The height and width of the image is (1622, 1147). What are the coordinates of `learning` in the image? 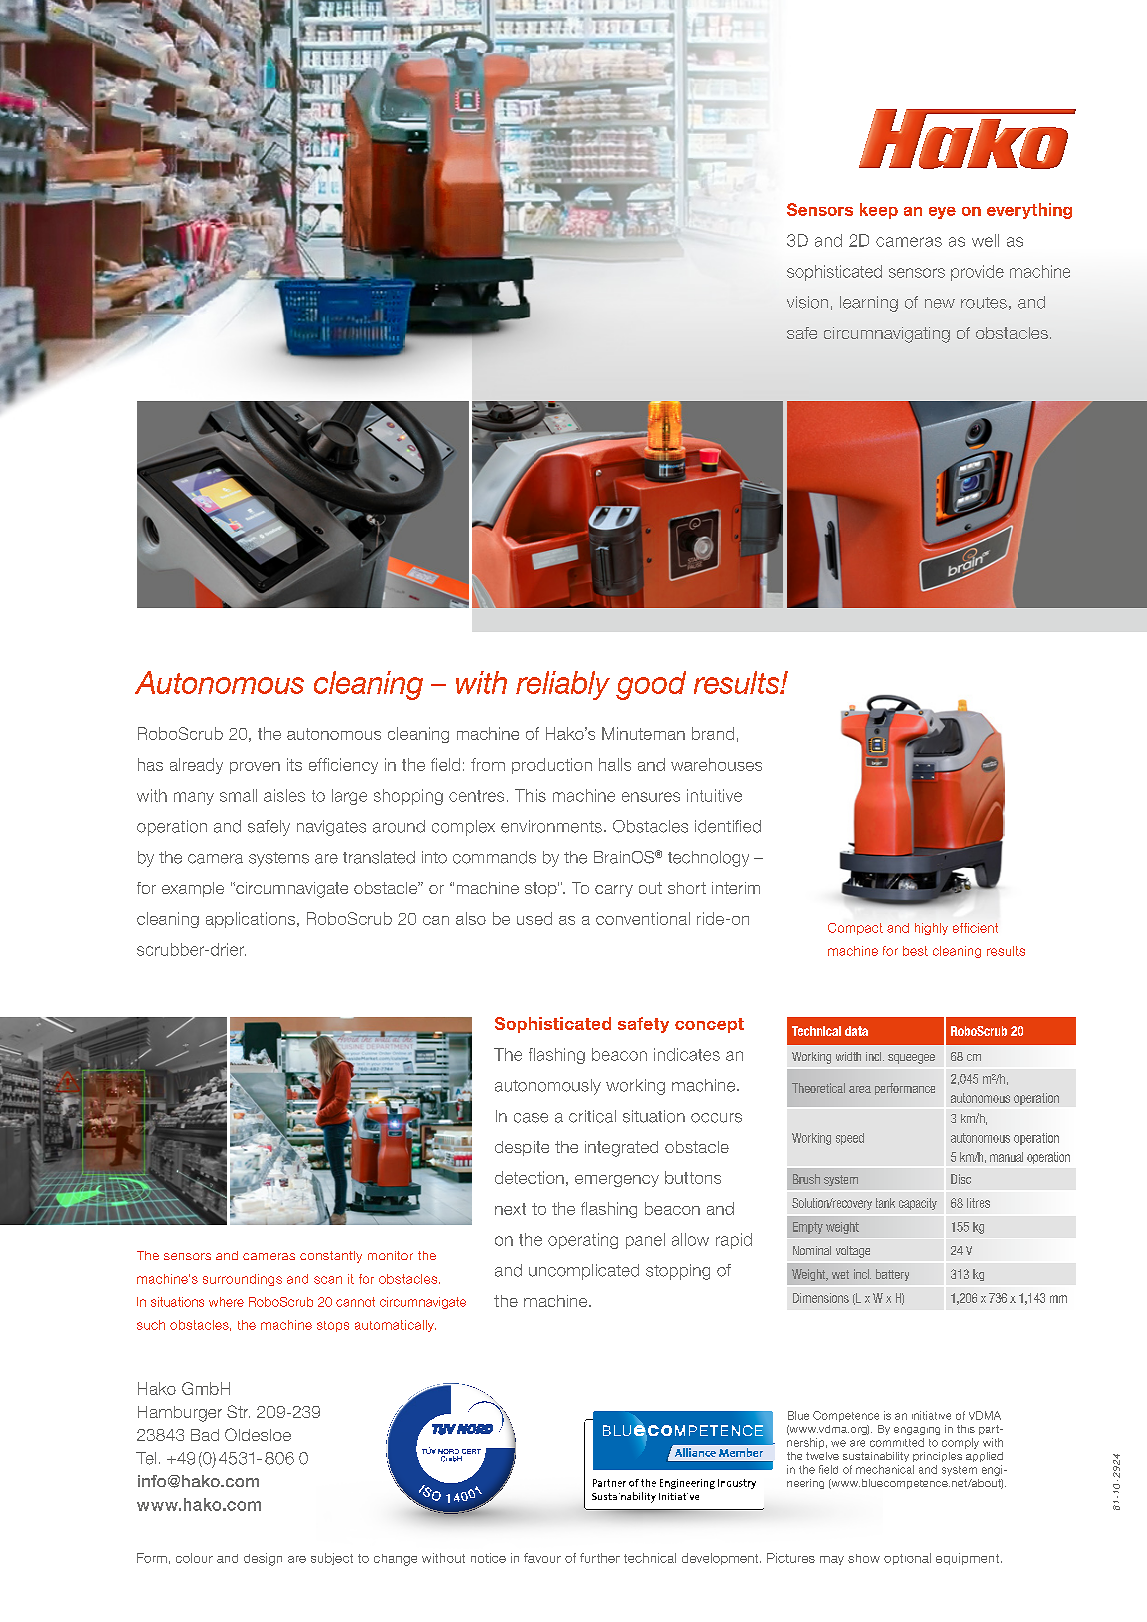 It's located at (869, 304).
